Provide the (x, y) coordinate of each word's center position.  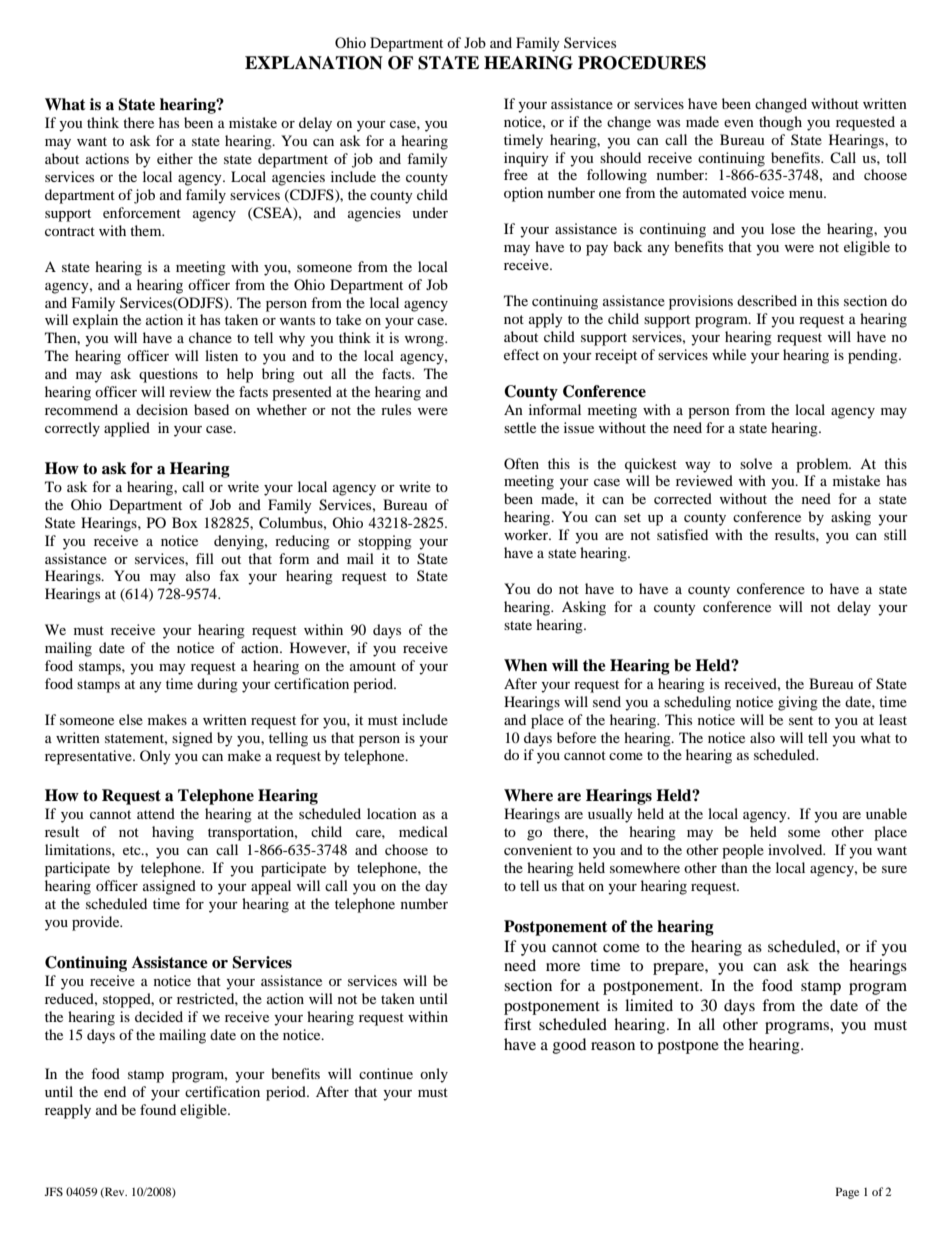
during (217, 685)
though (780, 123)
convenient (538, 849)
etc (133, 850)
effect (521, 354)
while (729, 354)
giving (798, 703)
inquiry (526, 159)
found (158, 1109)
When (525, 665)
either (175, 158)
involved (796, 849)
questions (168, 375)
